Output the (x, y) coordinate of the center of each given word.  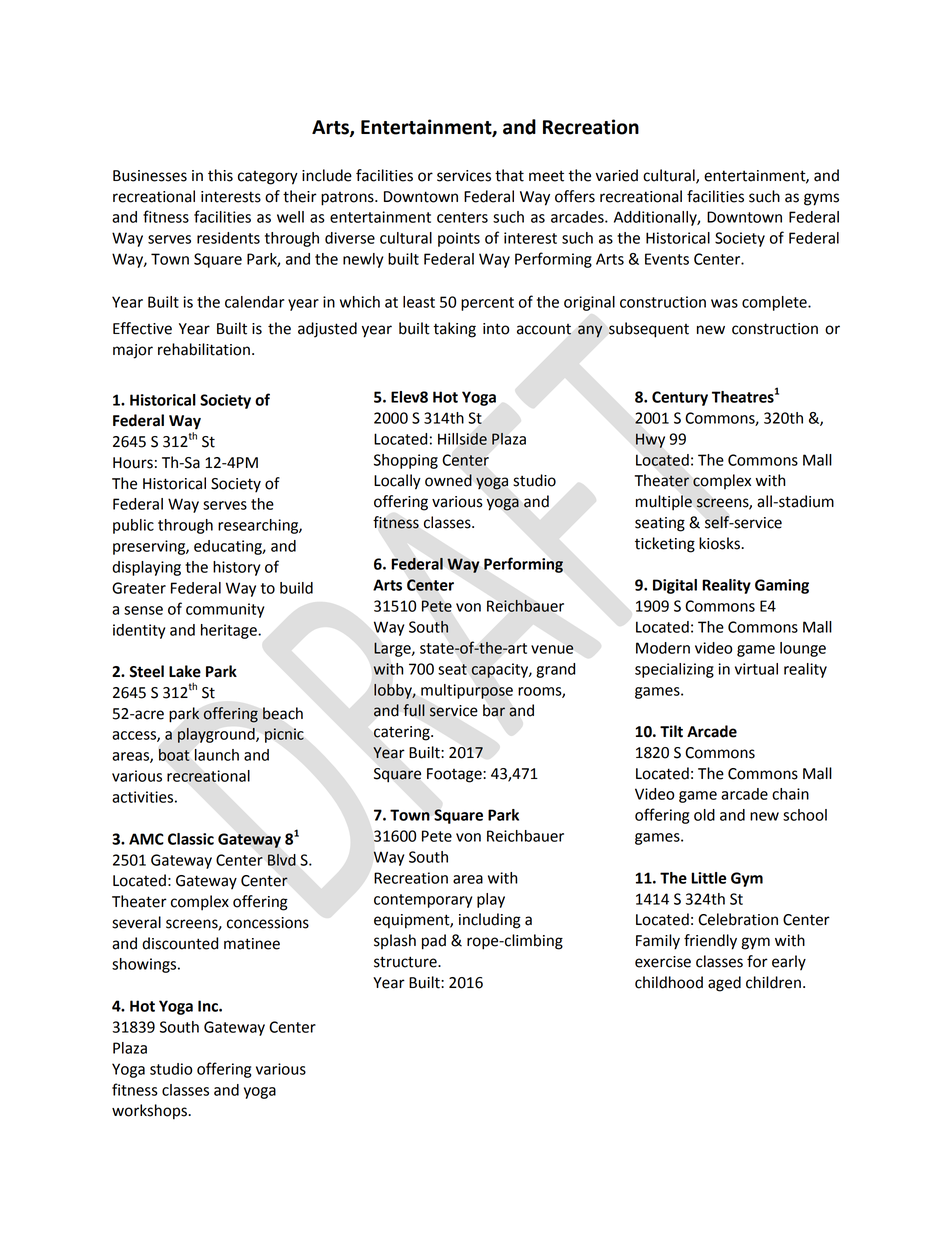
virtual (756, 669)
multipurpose (467, 691)
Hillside (462, 439)
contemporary (423, 901)
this (220, 175)
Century (680, 398)
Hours (133, 463)
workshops (150, 1112)
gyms (821, 199)
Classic (191, 839)
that (509, 175)
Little (708, 878)
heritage (230, 631)
